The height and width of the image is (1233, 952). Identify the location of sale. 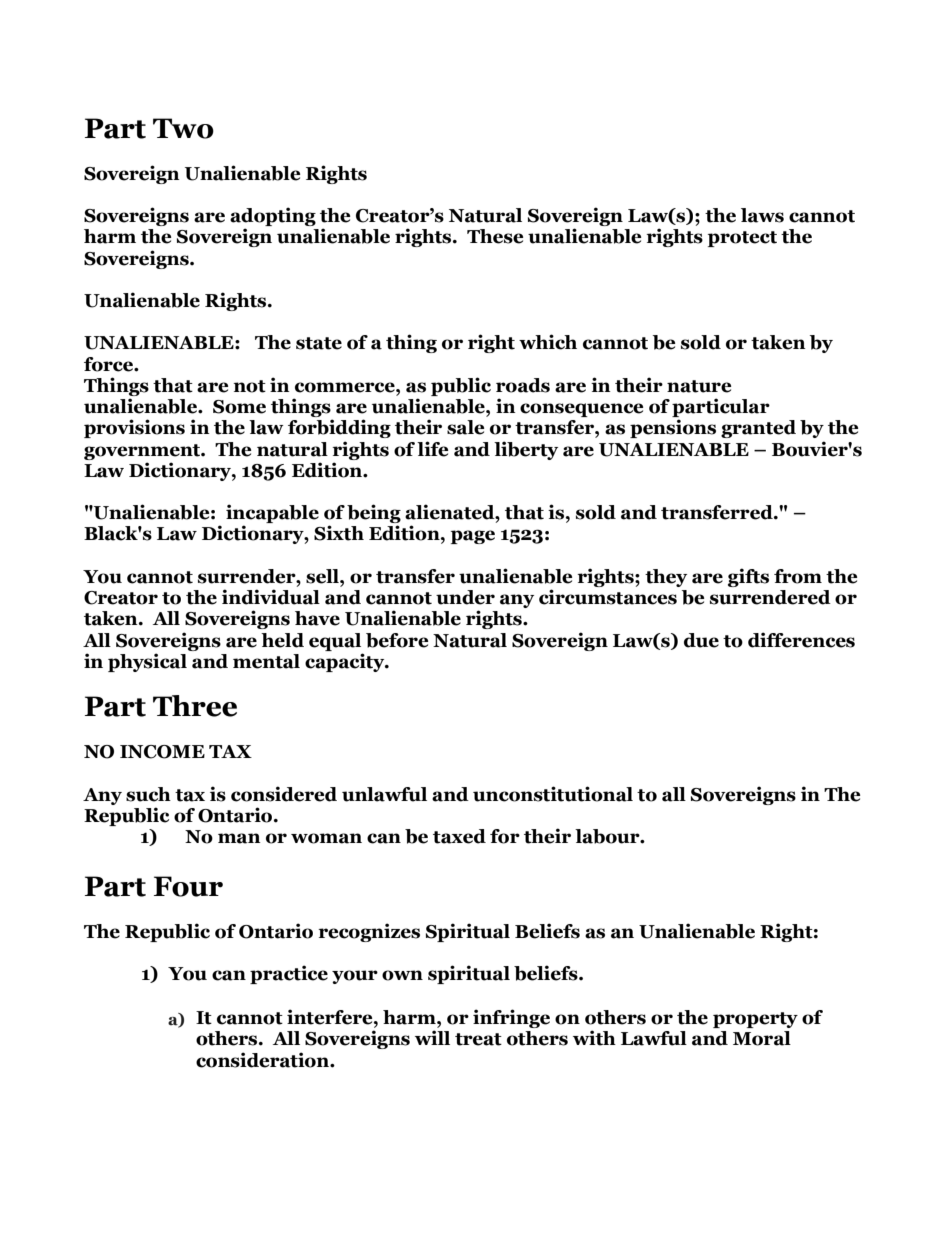
(466, 427).
